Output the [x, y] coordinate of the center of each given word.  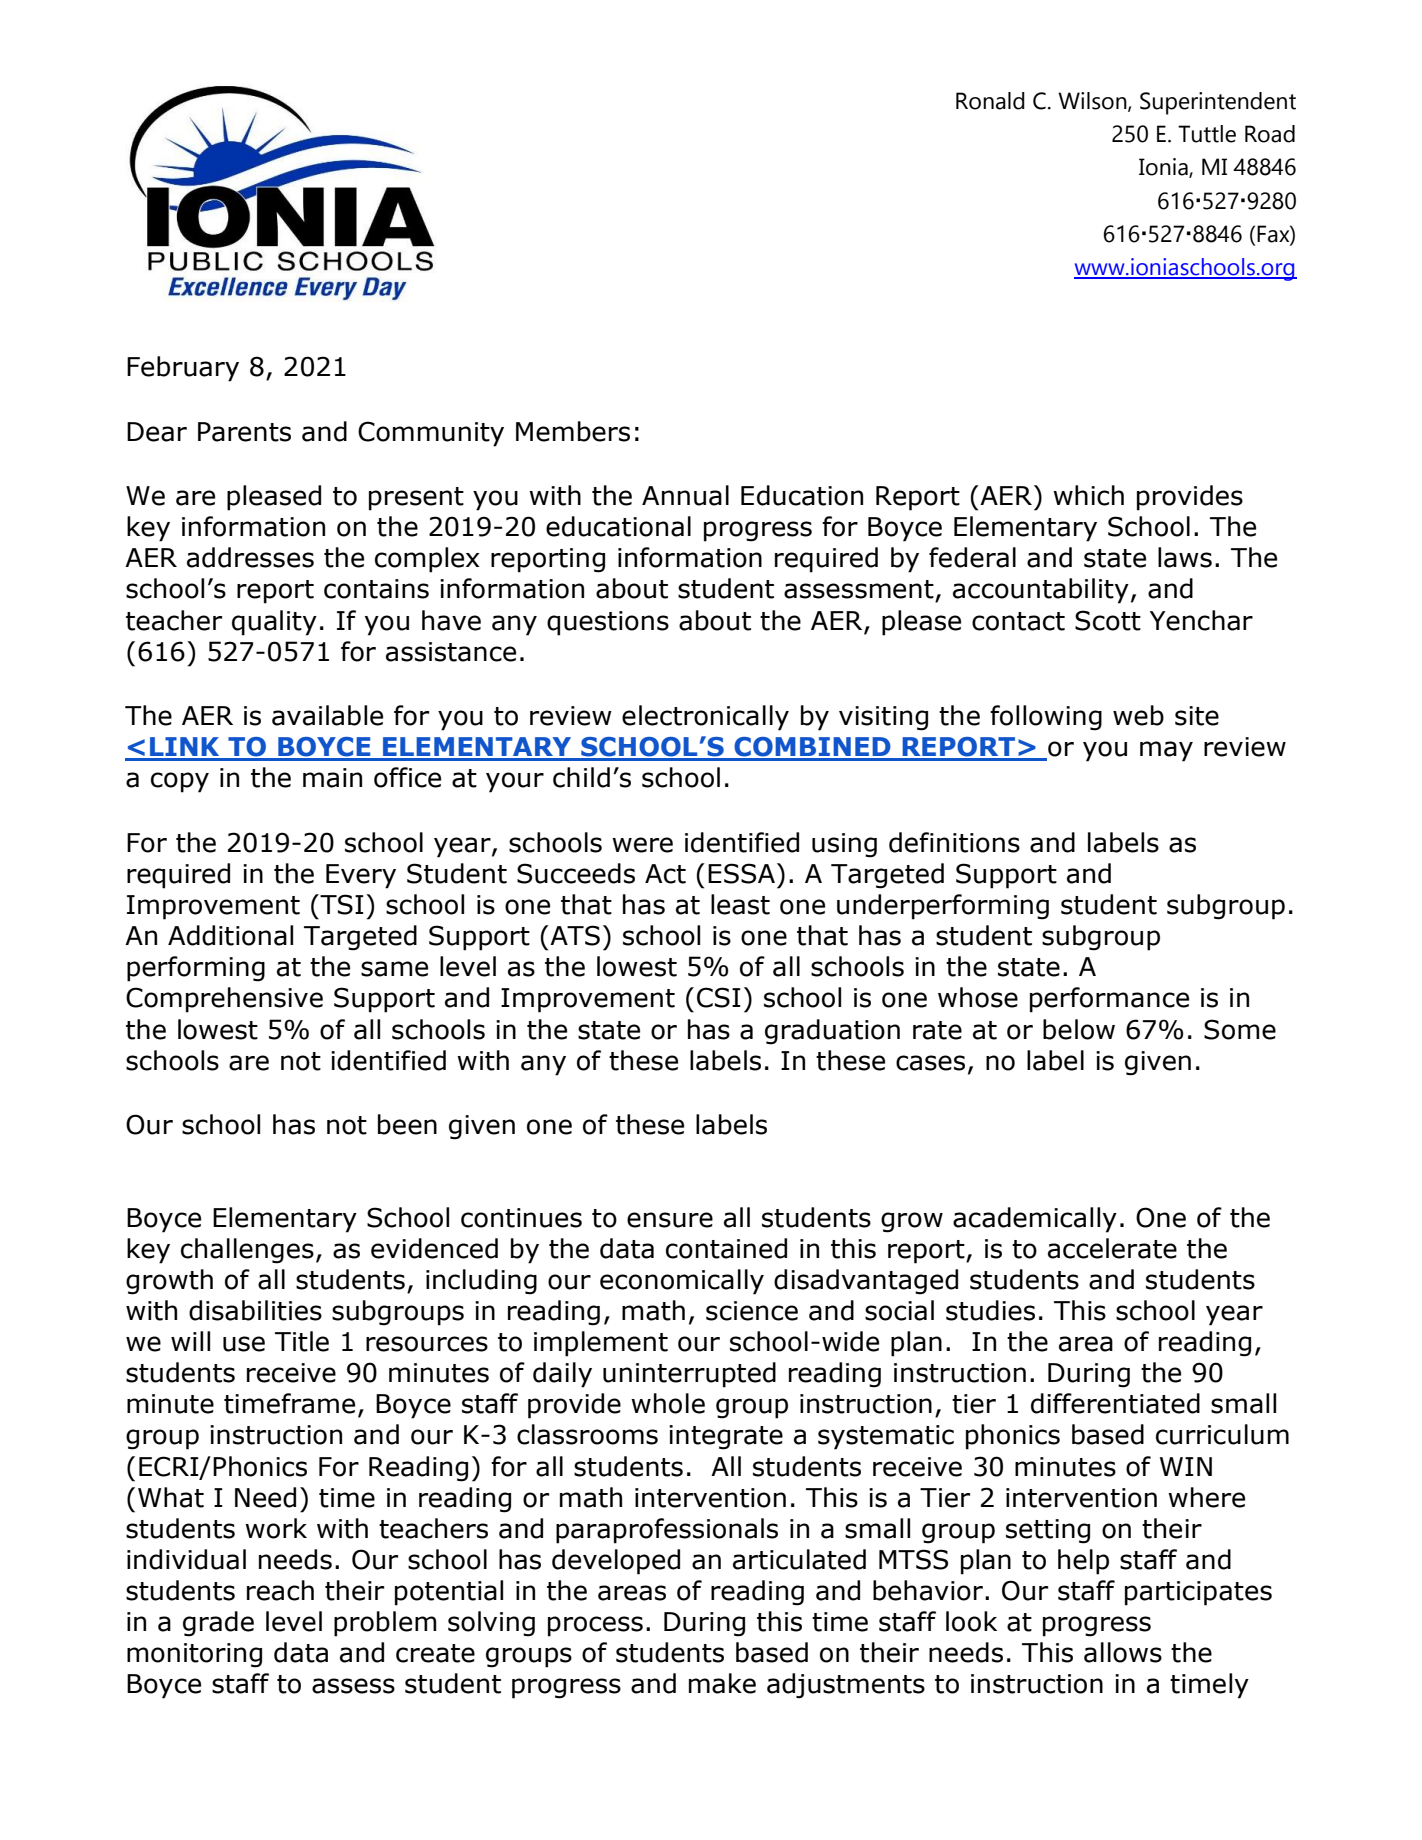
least [740, 904]
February [183, 369]
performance [1109, 1000]
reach [280, 1590]
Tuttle [1207, 134]
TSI [341, 904]
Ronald [990, 101]
